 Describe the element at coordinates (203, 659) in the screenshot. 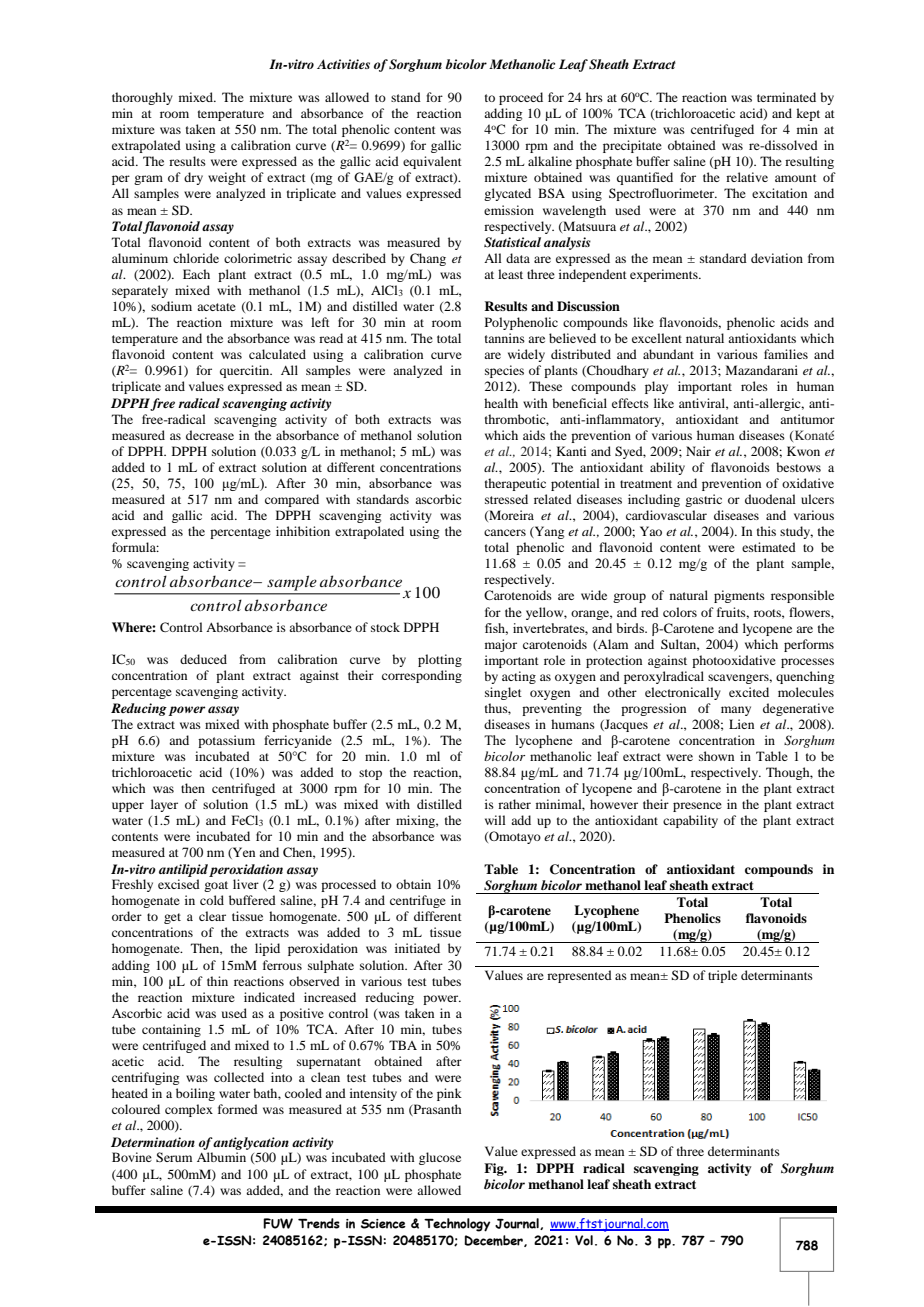

I see `deduced` at that location.
